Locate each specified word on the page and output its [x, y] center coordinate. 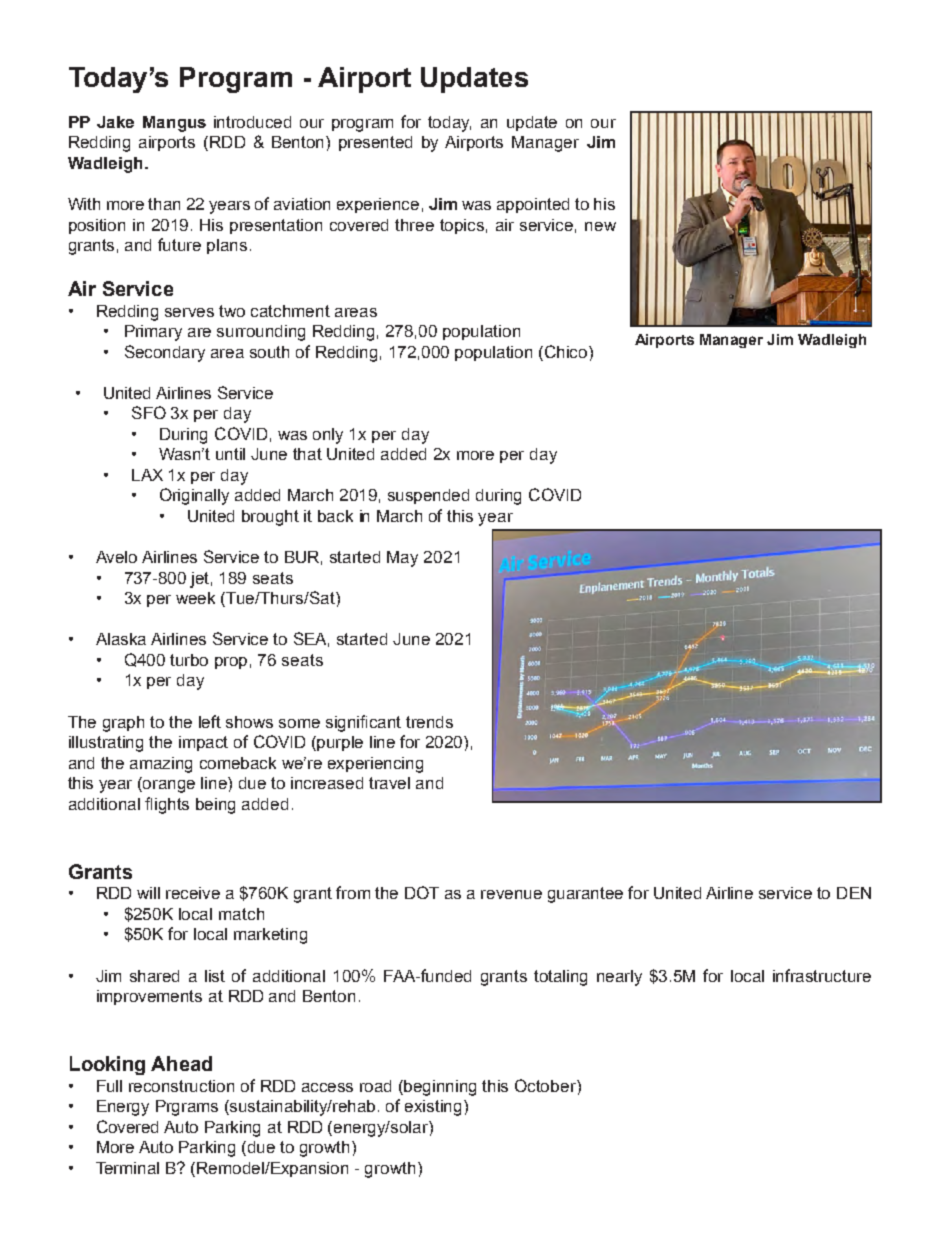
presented [375, 143]
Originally [194, 496]
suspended [428, 496]
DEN [854, 893]
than [164, 204]
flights [167, 805]
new [600, 226]
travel [389, 783]
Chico [567, 351]
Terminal [127, 1168]
